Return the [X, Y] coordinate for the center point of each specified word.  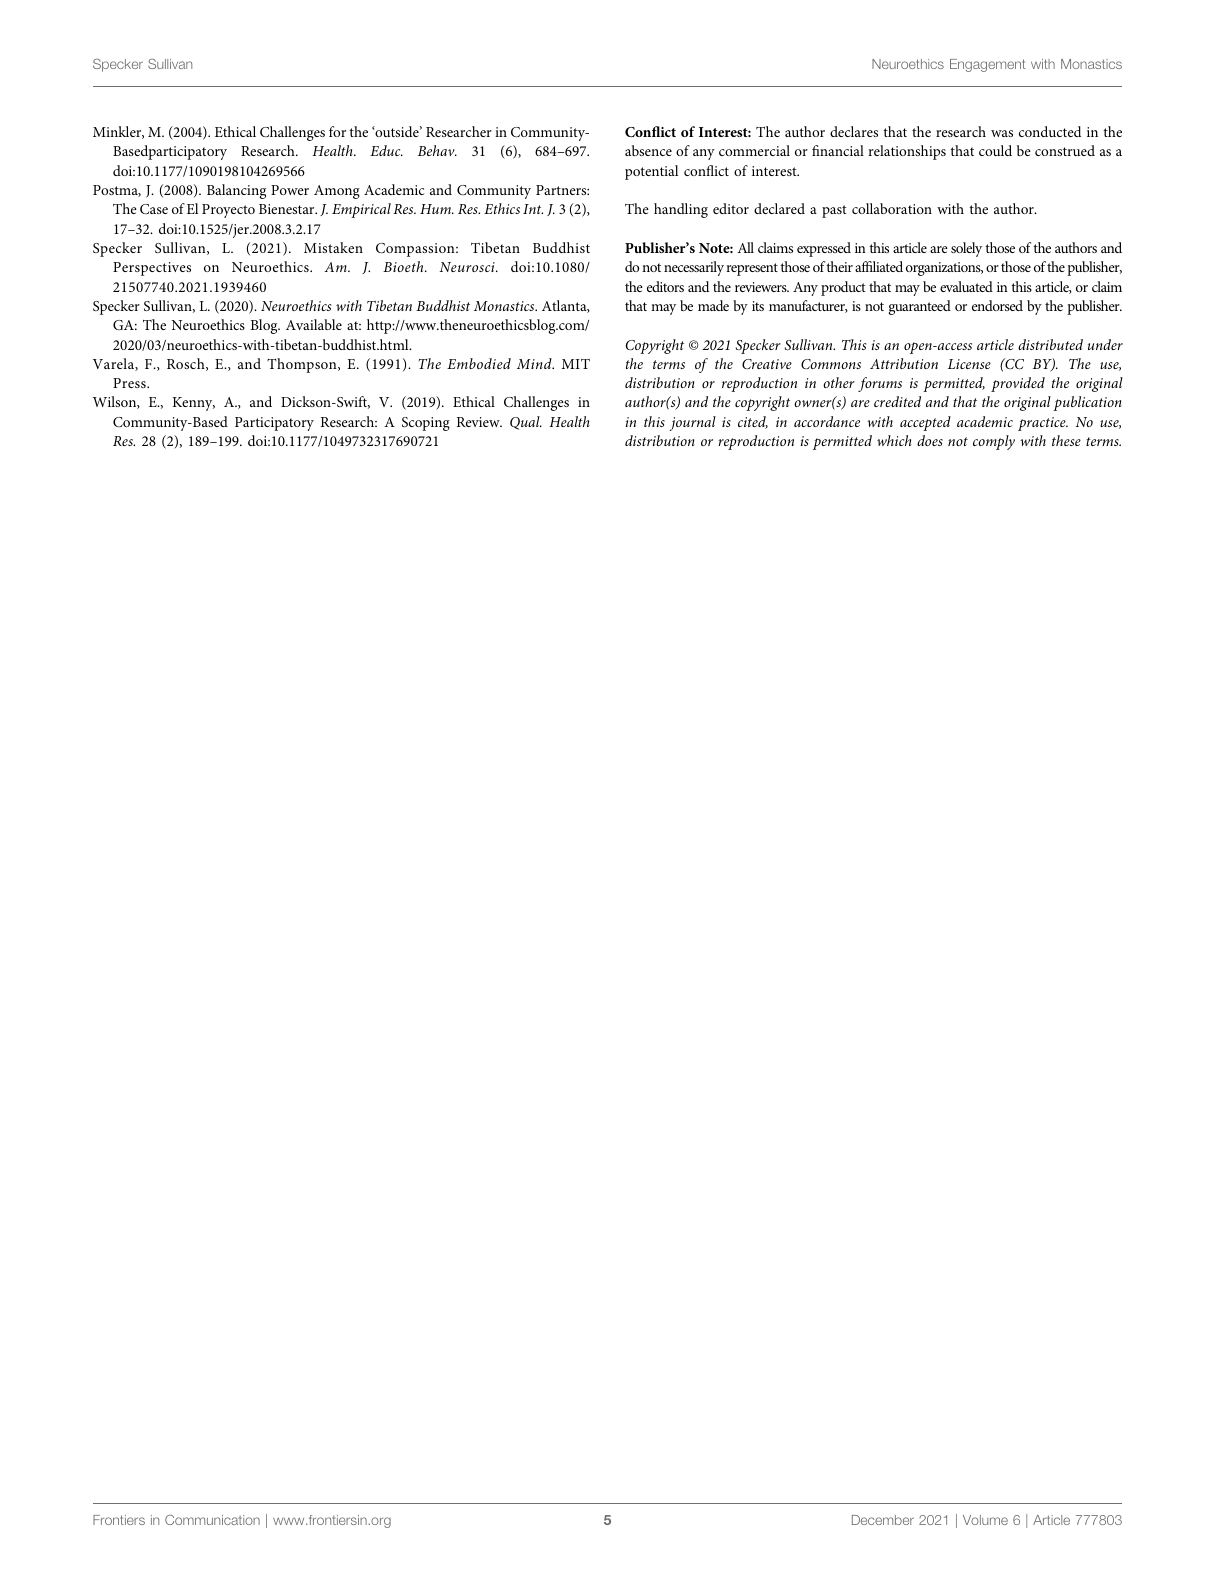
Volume [985, 1520]
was [1002, 133]
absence [648, 150]
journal [693, 423]
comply [994, 442]
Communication [212, 1520]
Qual [526, 423]
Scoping [426, 424]
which [894, 440]
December [883, 1520]
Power [290, 190]
